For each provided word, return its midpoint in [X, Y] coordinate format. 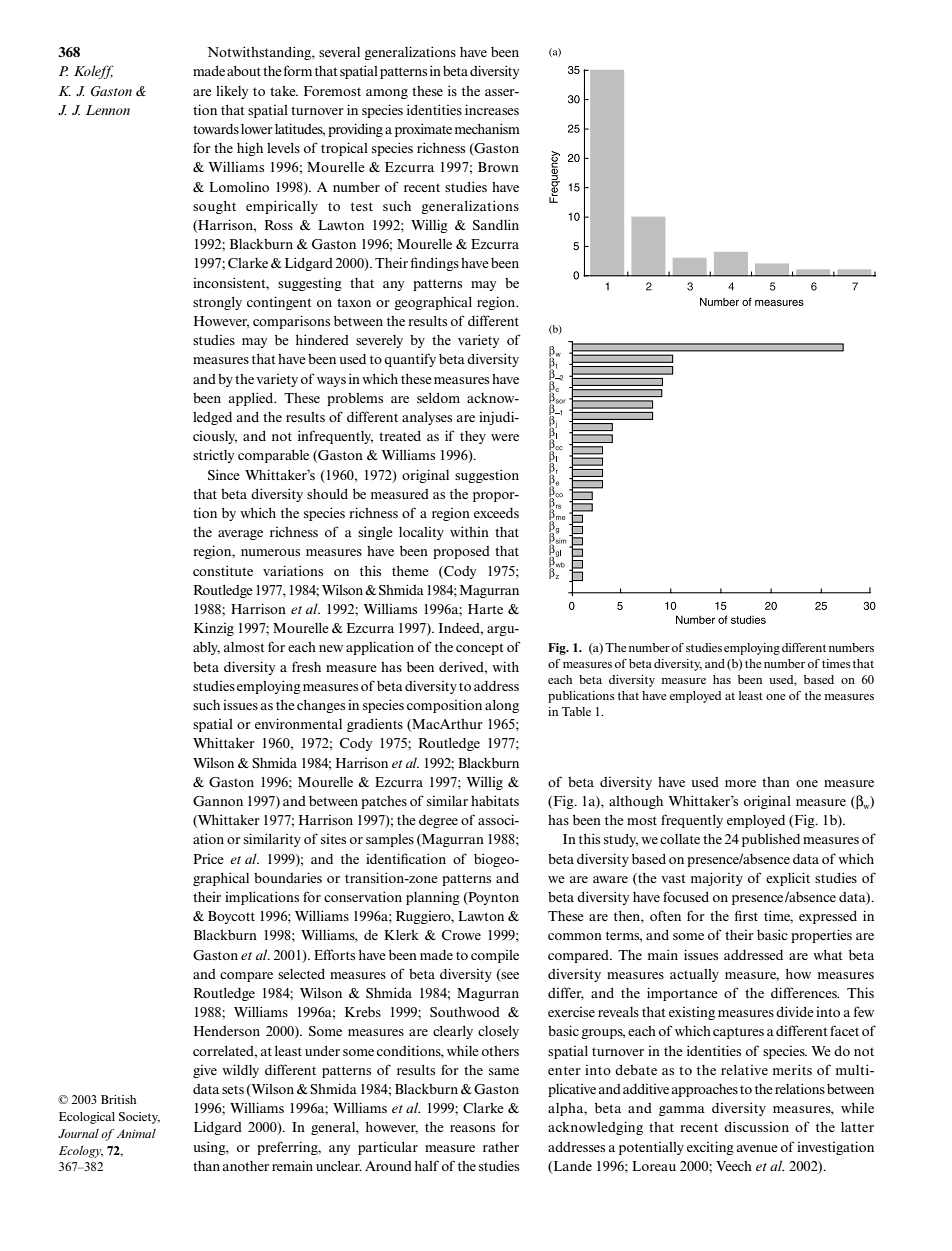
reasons [472, 1128]
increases [492, 109]
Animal [136, 1133]
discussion [756, 1126]
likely [232, 92]
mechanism [487, 128]
